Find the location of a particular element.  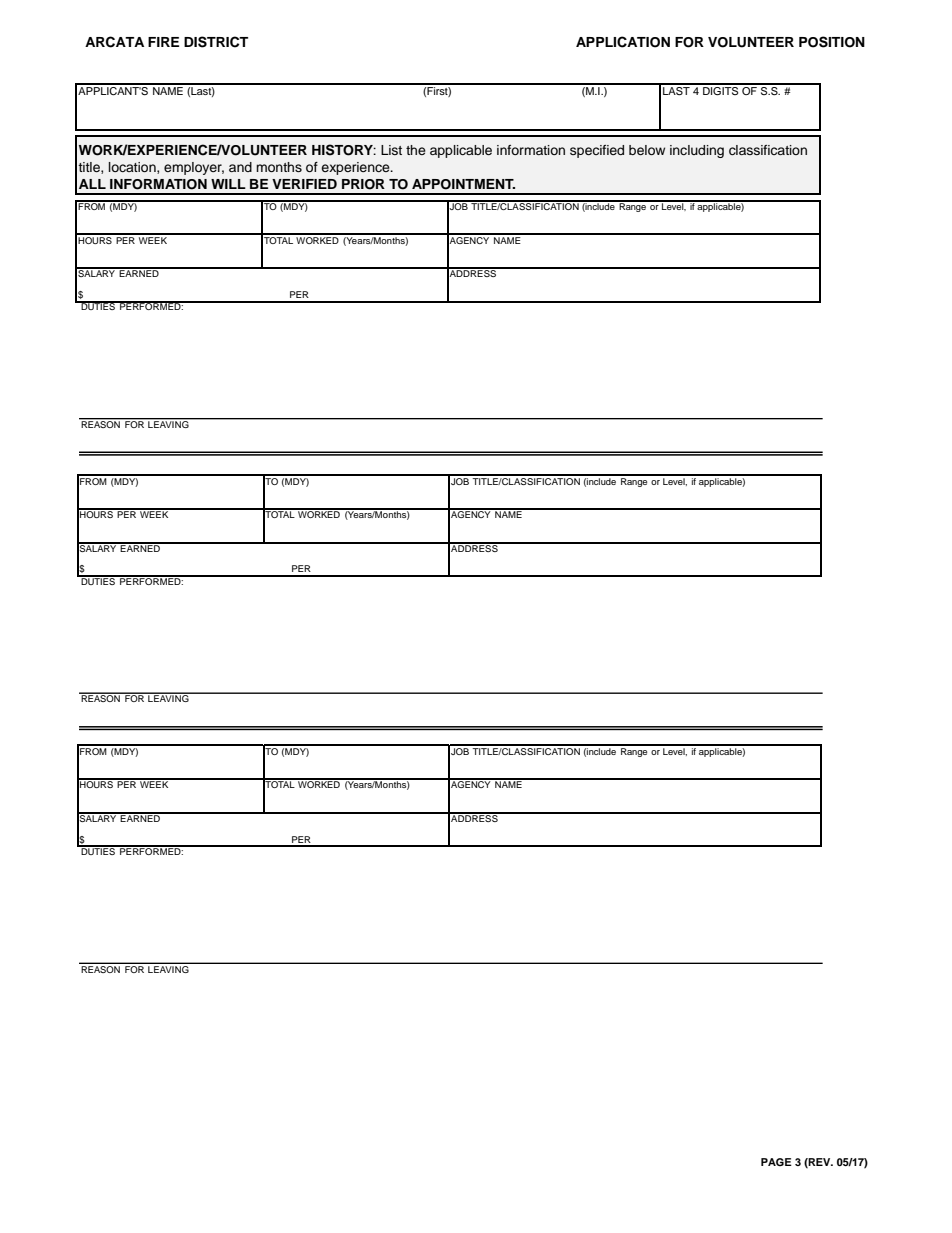

PRIOR is located at coordinates (363, 184).
